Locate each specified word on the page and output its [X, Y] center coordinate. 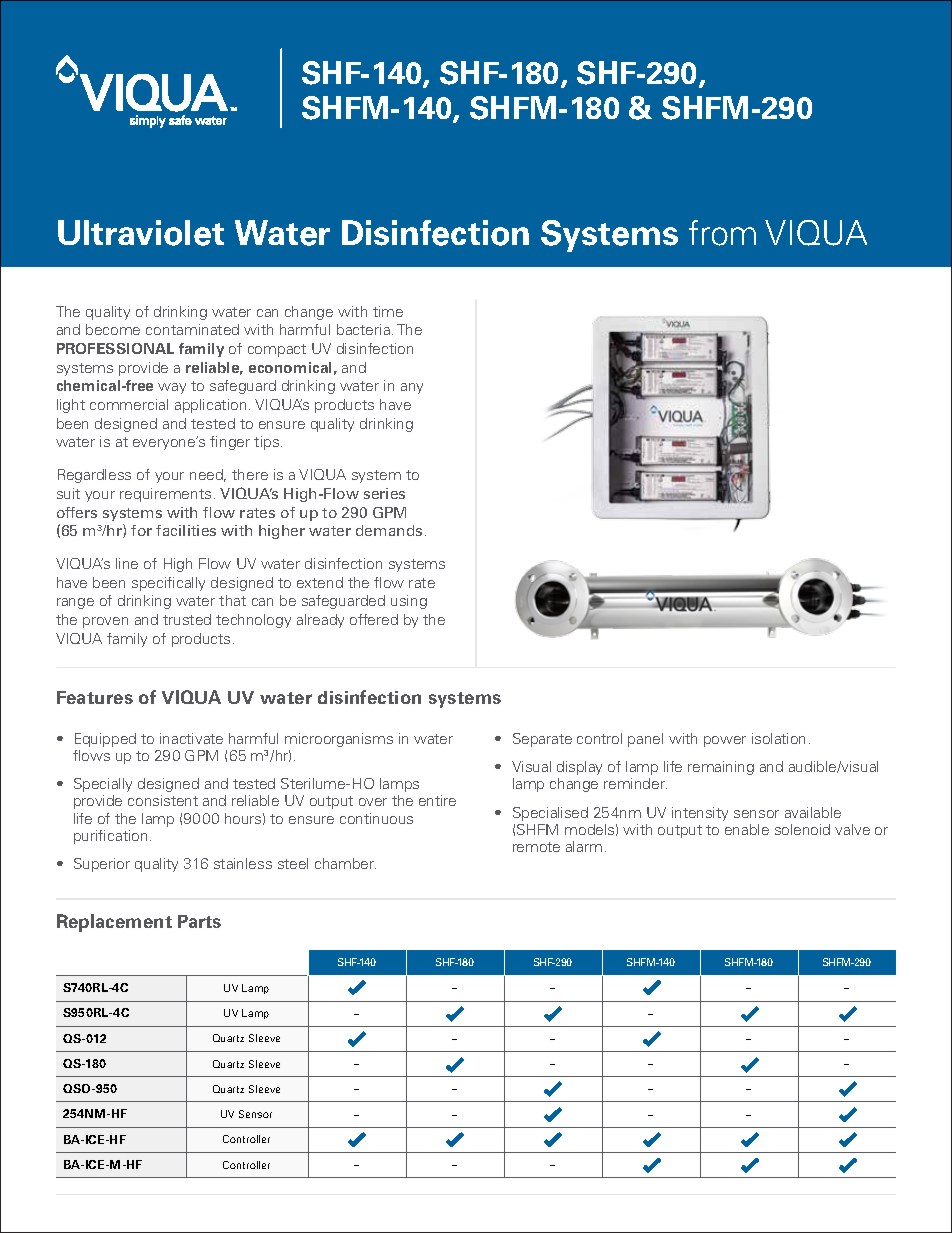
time [388, 311]
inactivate [191, 738]
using [409, 602]
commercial [129, 404]
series [384, 493]
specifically [168, 584]
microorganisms [339, 740]
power [725, 741]
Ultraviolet [141, 233]
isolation [778, 738]
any [412, 388]
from [722, 233]
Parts [199, 921]
